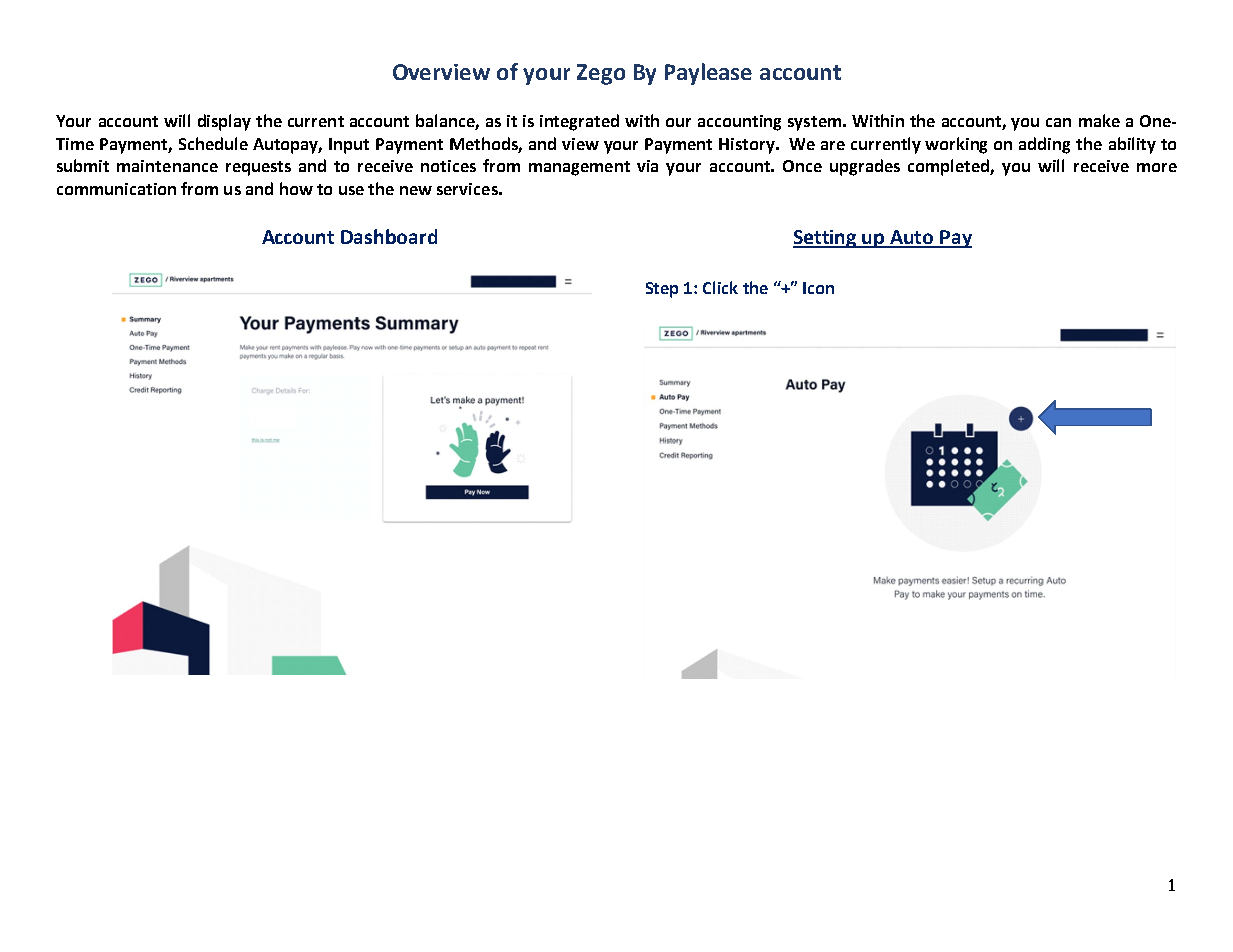  I want to click on Click, so click(720, 287).
